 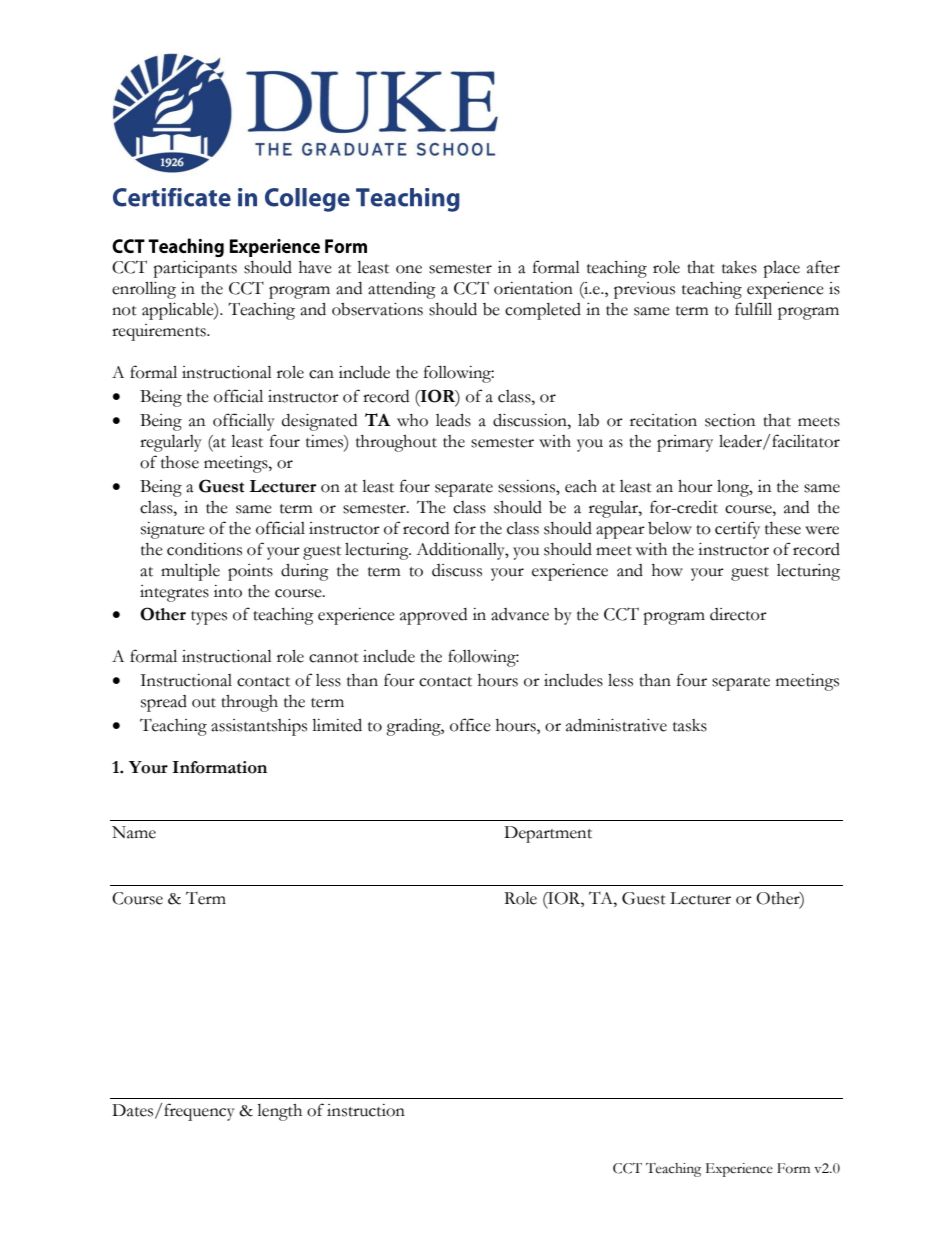 I want to click on leads, so click(x=453, y=420).
